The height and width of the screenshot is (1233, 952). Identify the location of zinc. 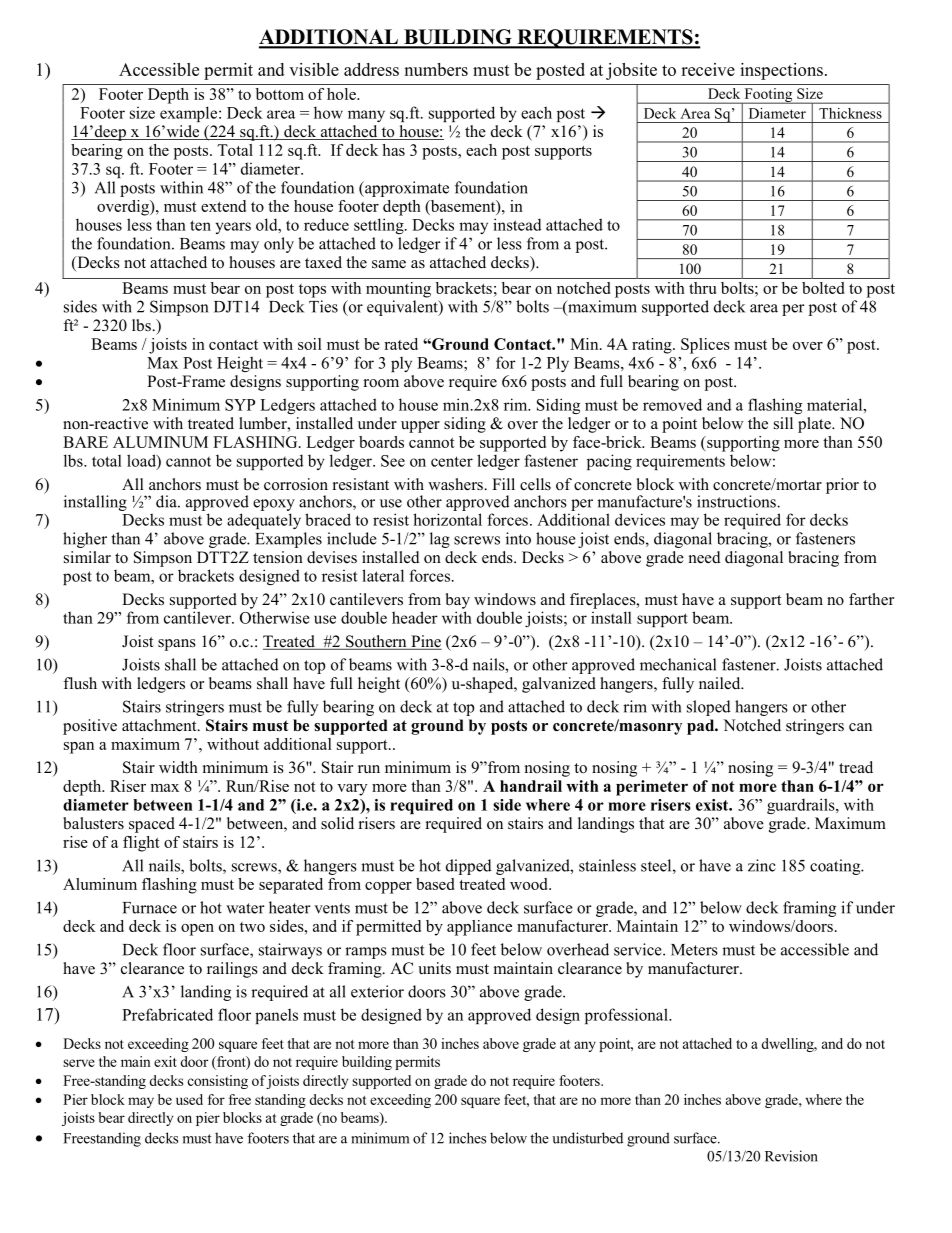
(762, 865).
